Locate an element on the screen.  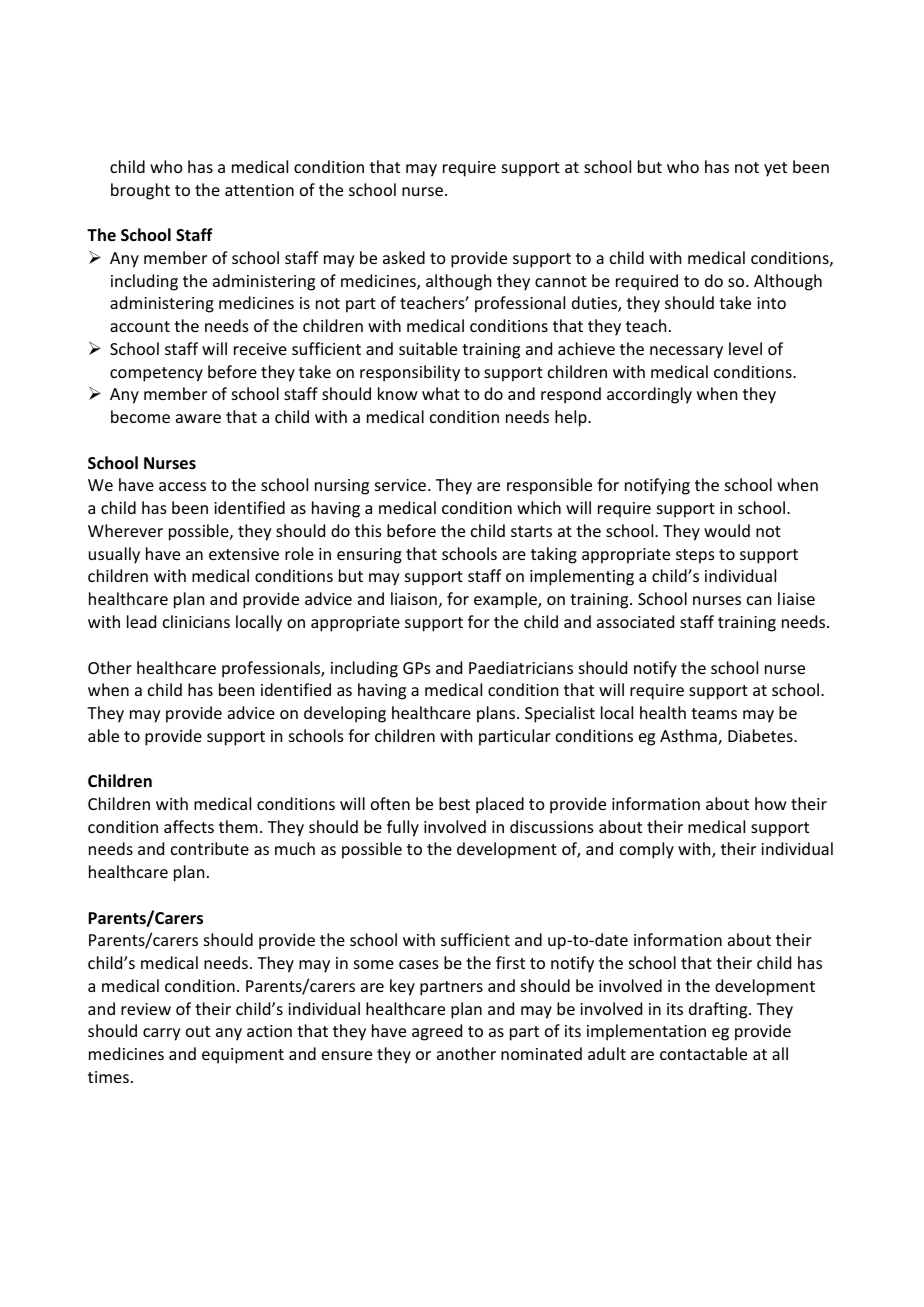
Paediatricians is located at coordinates (521, 667).
